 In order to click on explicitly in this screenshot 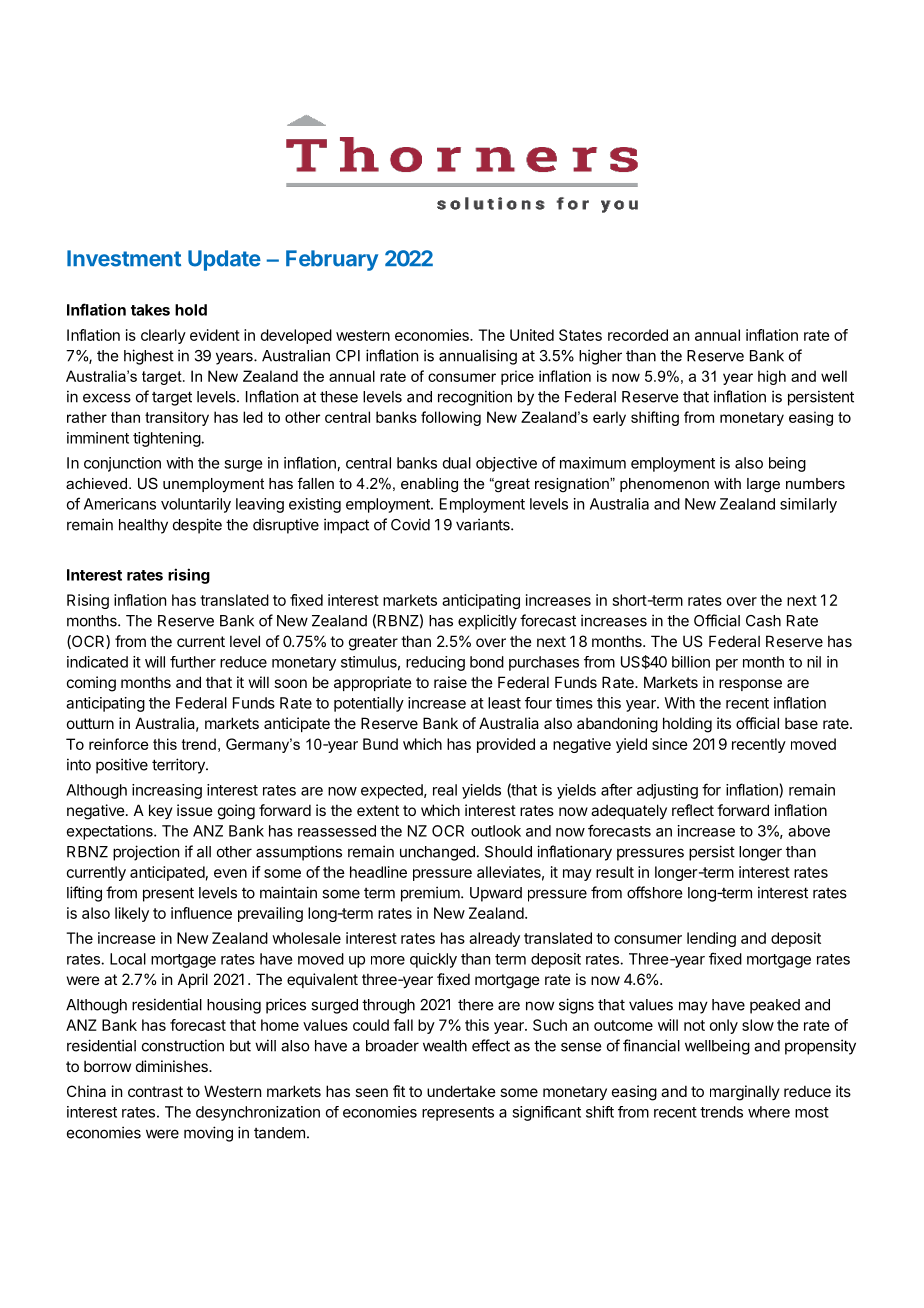, I will do `click(487, 622)`.
